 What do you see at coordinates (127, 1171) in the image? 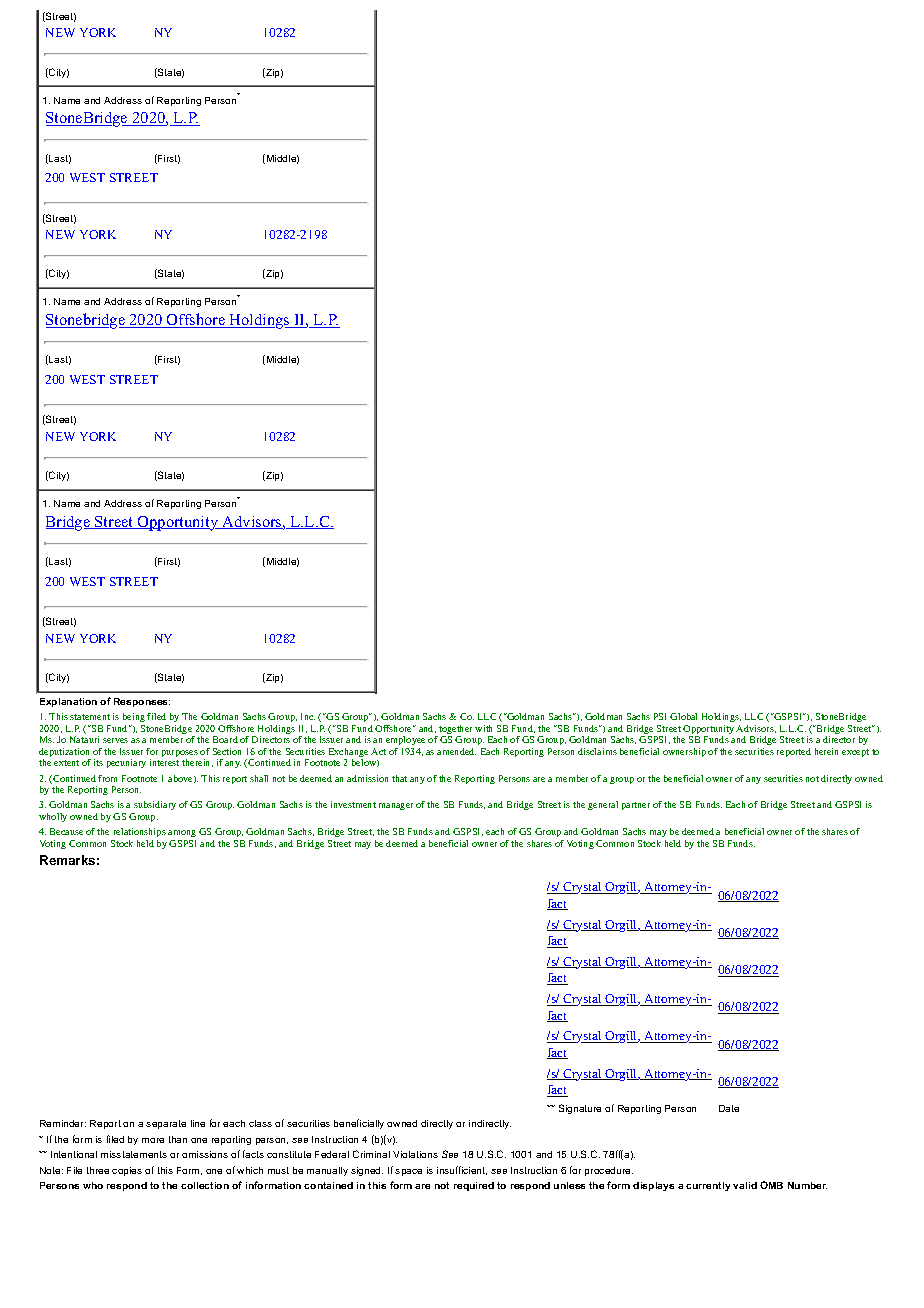
I see `copies` at bounding box center [127, 1171].
